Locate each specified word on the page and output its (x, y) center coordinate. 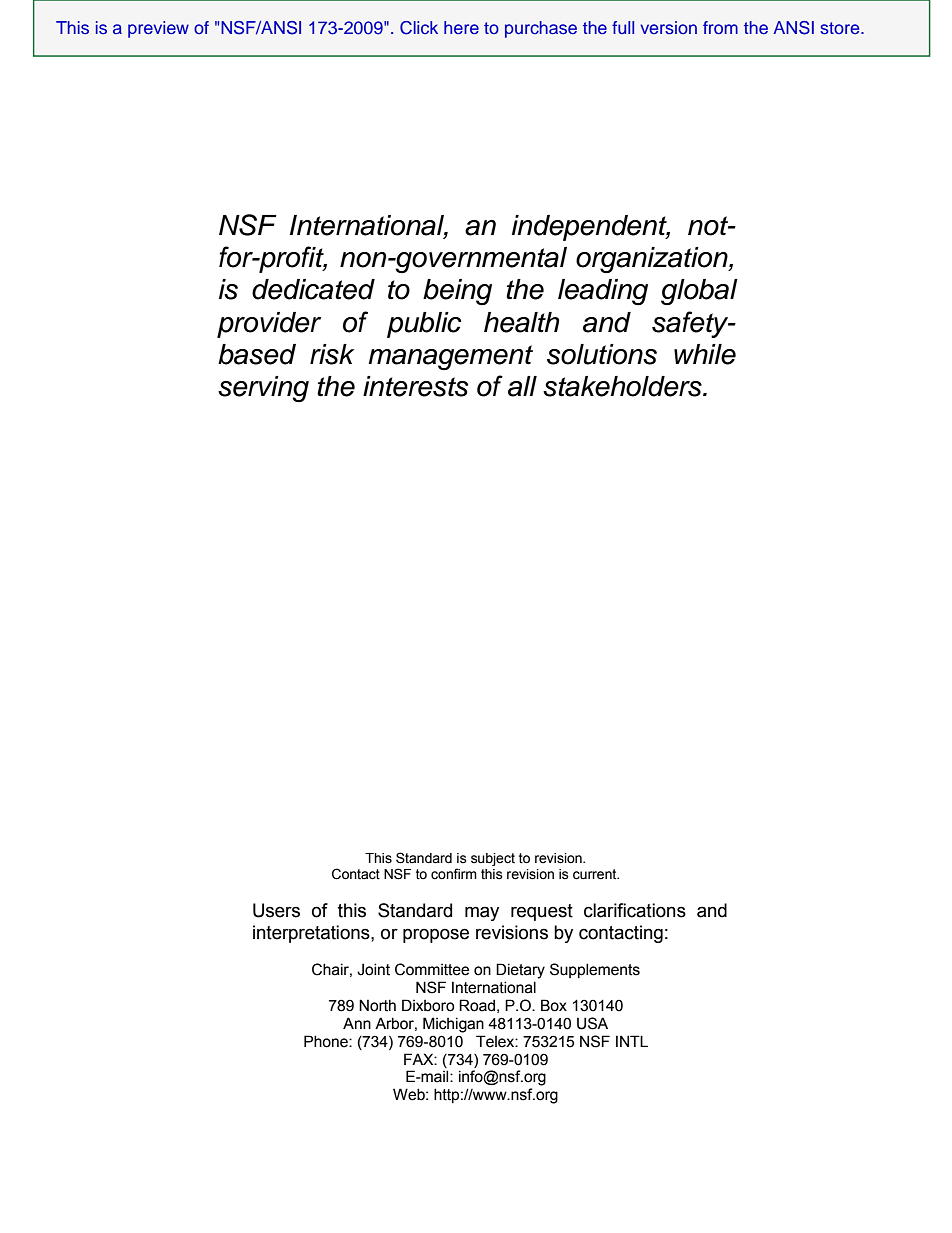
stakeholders (623, 386)
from (720, 27)
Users (276, 910)
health (521, 322)
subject (493, 859)
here (461, 27)
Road (477, 1005)
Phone (327, 1041)
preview (158, 29)
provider (269, 325)
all (522, 386)
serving (263, 389)
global (699, 292)
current (596, 874)
